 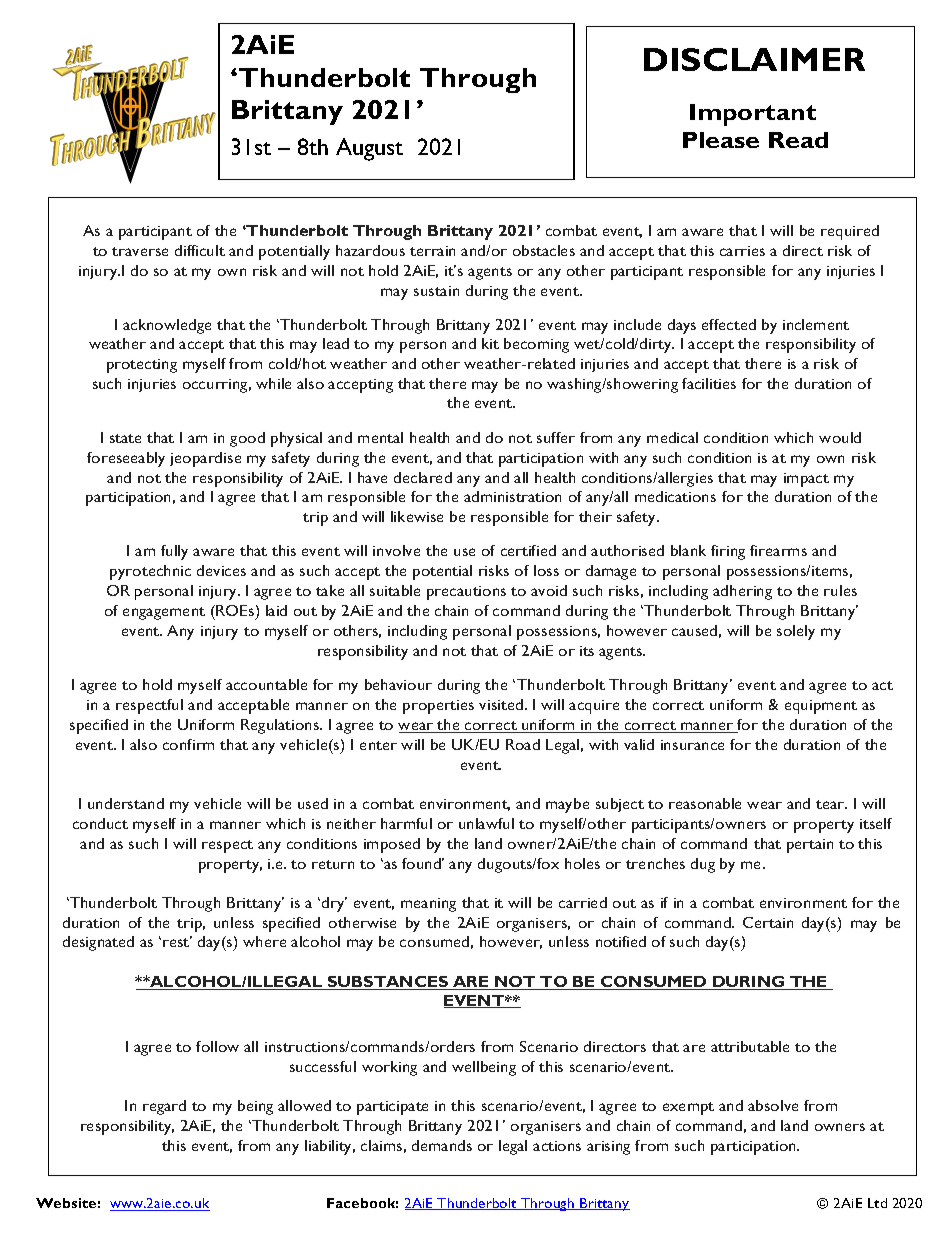 I want to click on August, so click(x=369, y=149).
